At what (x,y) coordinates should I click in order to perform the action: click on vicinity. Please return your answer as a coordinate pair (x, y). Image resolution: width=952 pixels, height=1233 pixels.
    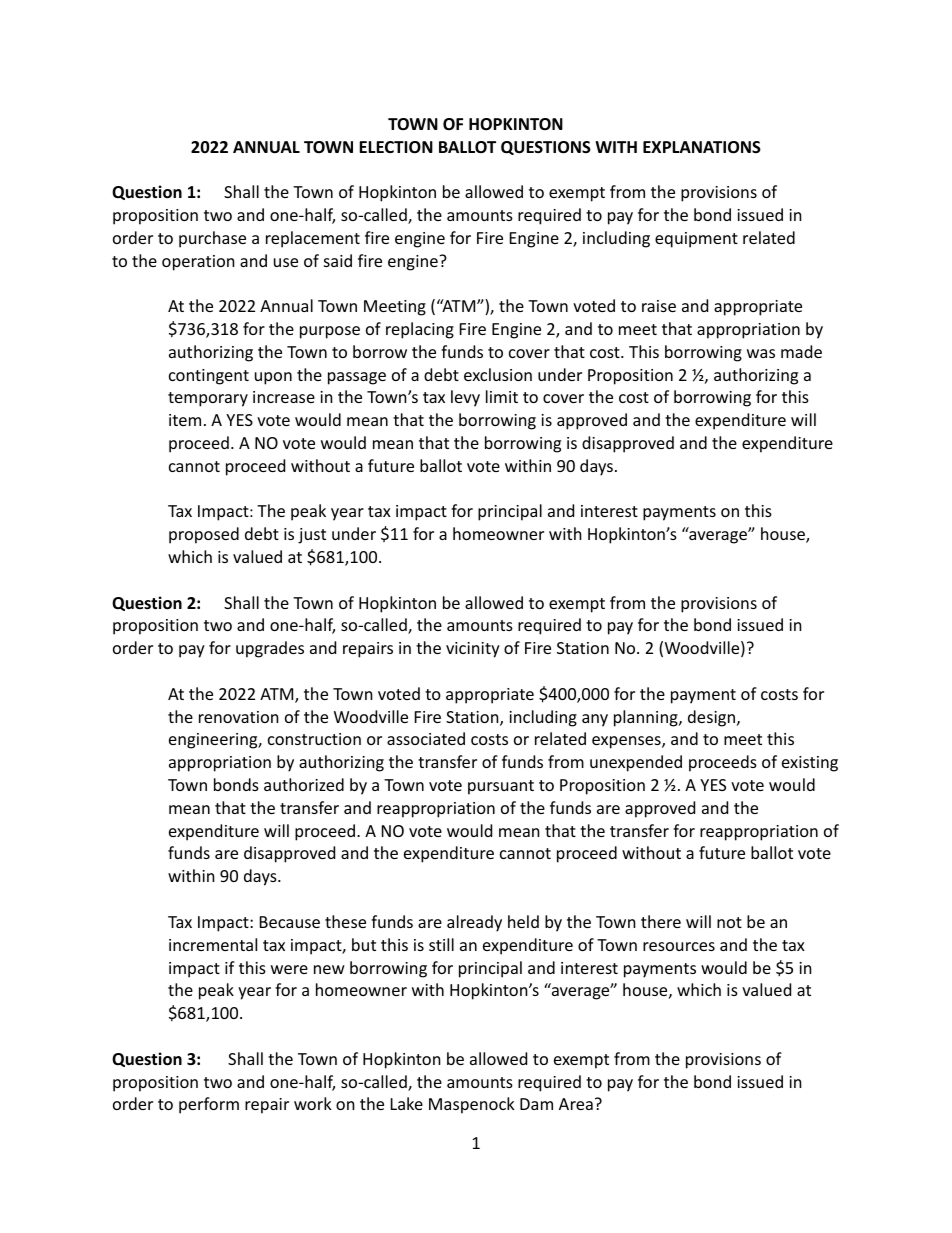
    Looking at the image, I should click on (473, 650).
